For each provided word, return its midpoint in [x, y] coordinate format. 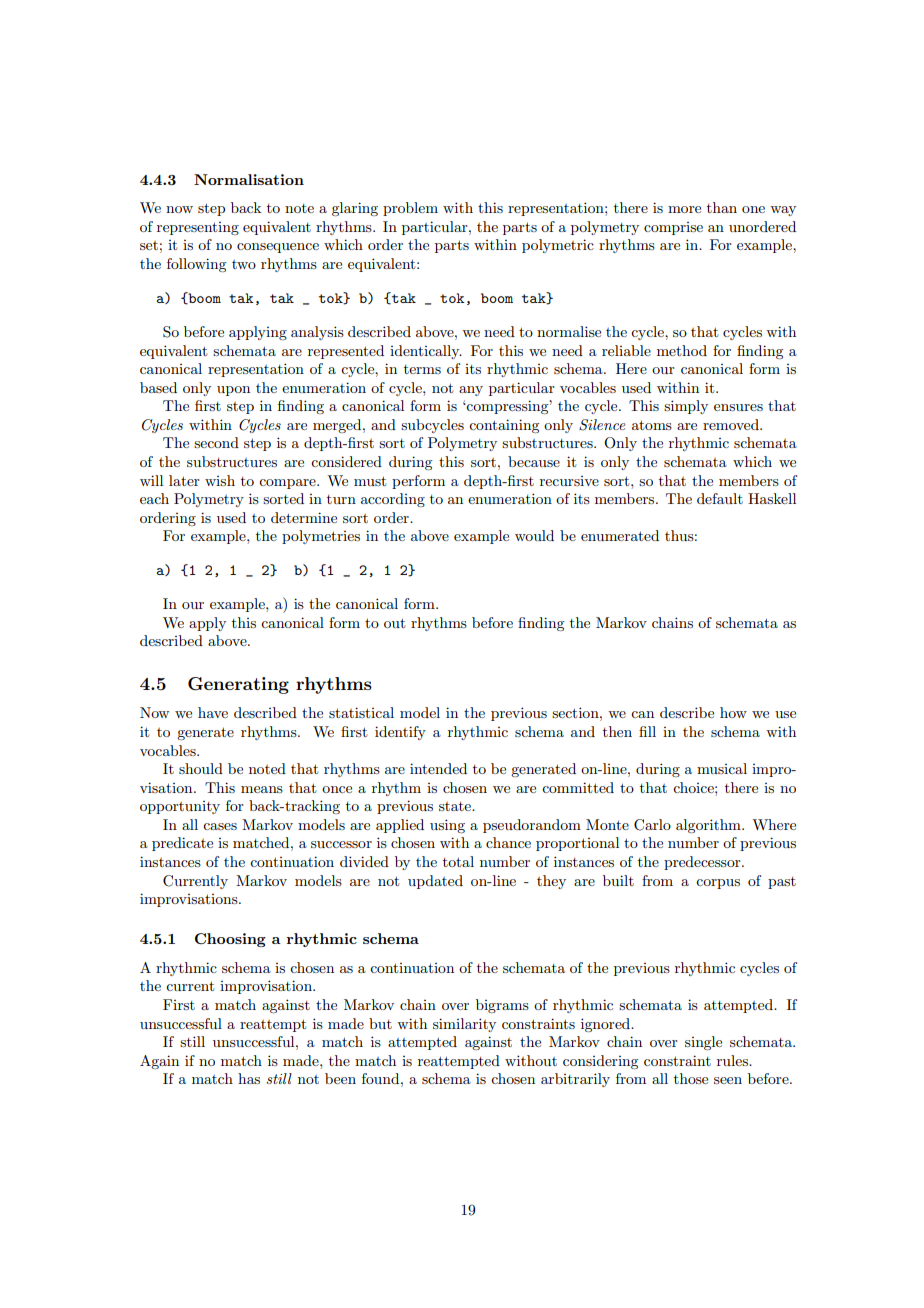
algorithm [709, 826]
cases [220, 826]
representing [198, 228]
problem [410, 209]
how [733, 712]
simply [686, 407]
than [722, 207]
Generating [238, 685]
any [471, 391]
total [458, 861]
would [534, 535]
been [340, 1078]
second [216, 442]
